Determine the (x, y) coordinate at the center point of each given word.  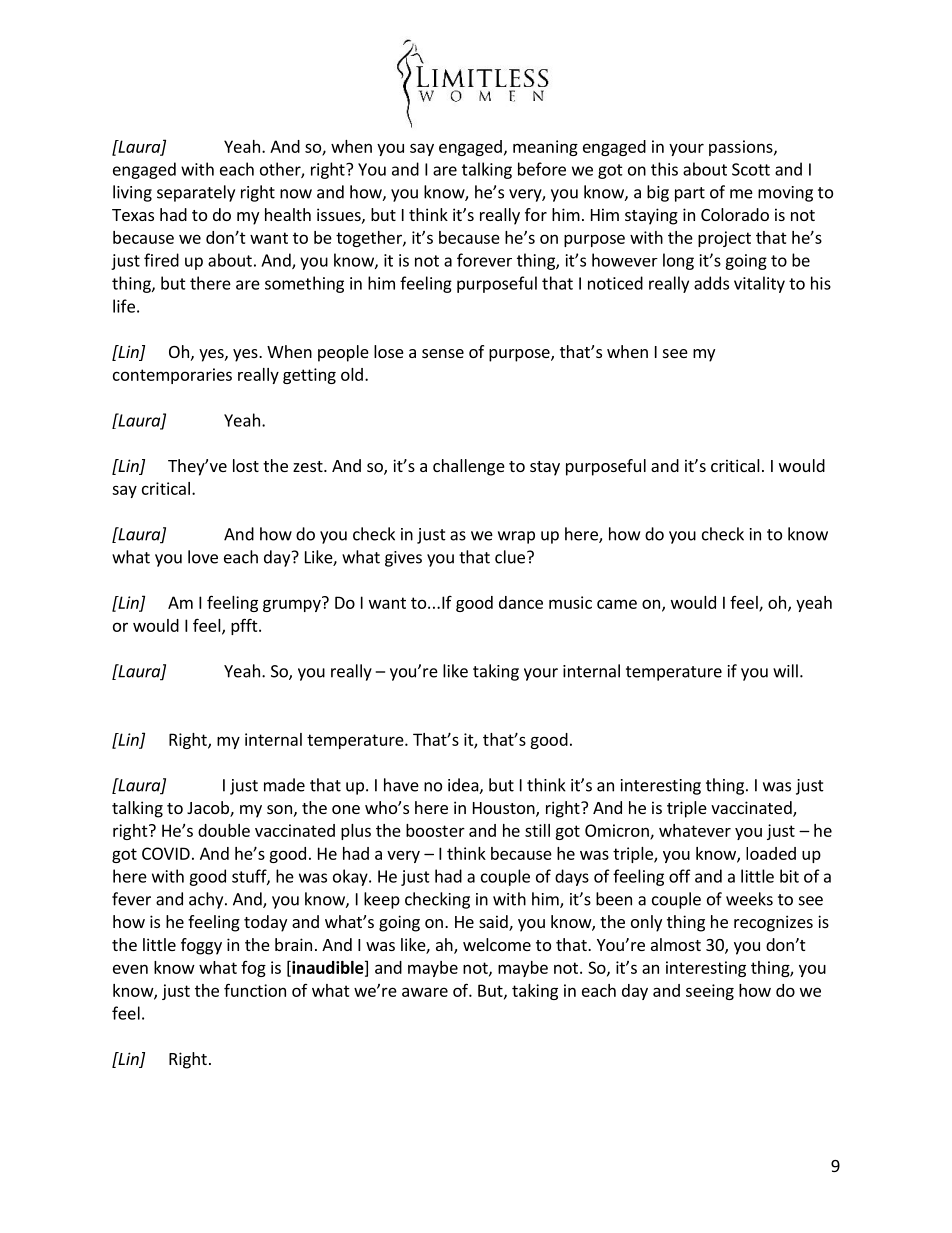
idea (464, 786)
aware (425, 992)
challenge (469, 467)
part (690, 194)
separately (196, 193)
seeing (710, 992)
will (785, 671)
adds (711, 283)
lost (246, 465)
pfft (245, 626)
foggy (201, 946)
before (542, 169)
